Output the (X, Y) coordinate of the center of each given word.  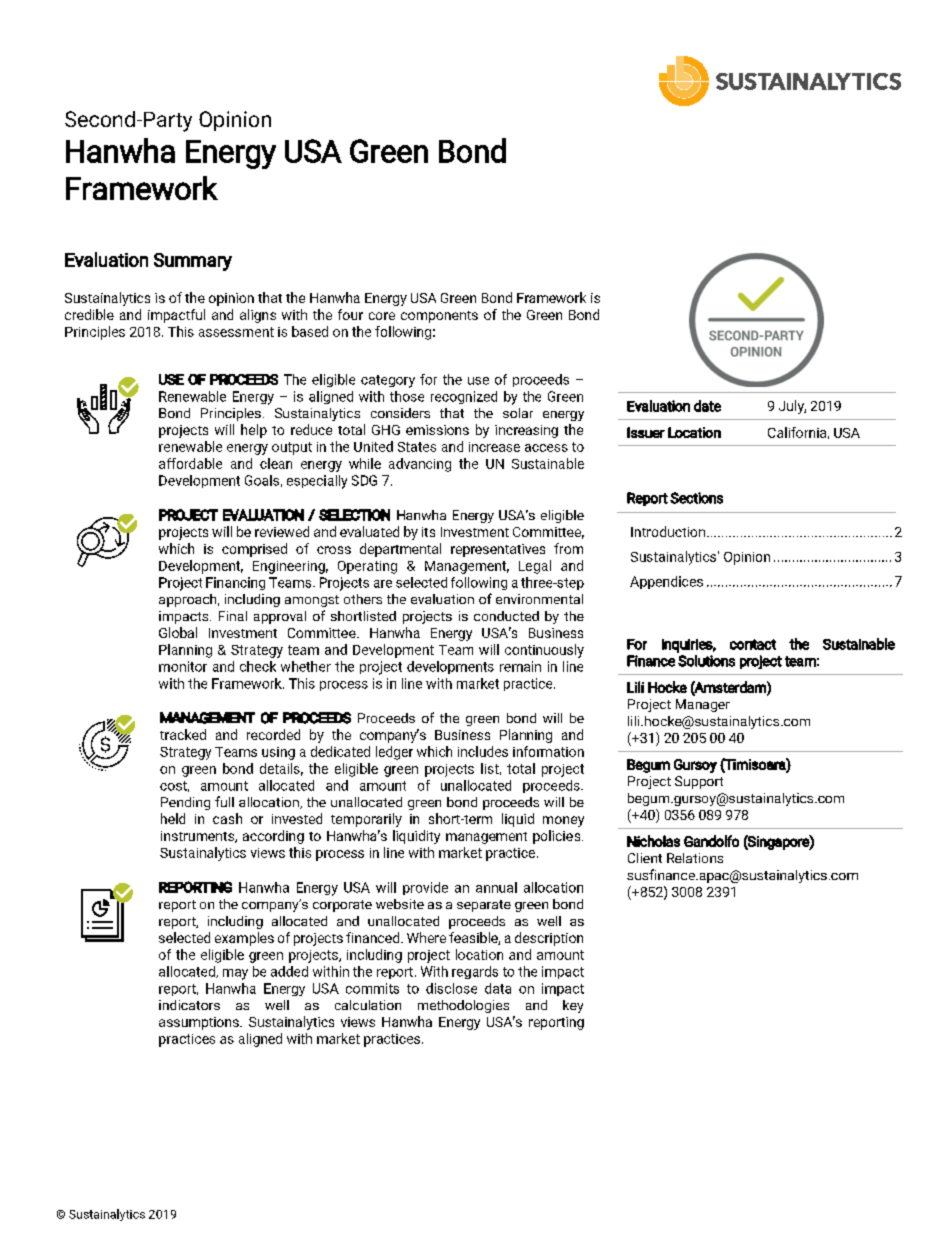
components (439, 317)
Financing (235, 583)
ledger (394, 753)
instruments (198, 837)
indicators (189, 1005)
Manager (703, 705)
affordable (190, 463)
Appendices (666, 582)
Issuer (646, 432)
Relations (695, 858)
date (707, 406)
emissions (437, 430)
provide (425, 888)
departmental (400, 550)
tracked (183, 734)
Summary (193, 262)
